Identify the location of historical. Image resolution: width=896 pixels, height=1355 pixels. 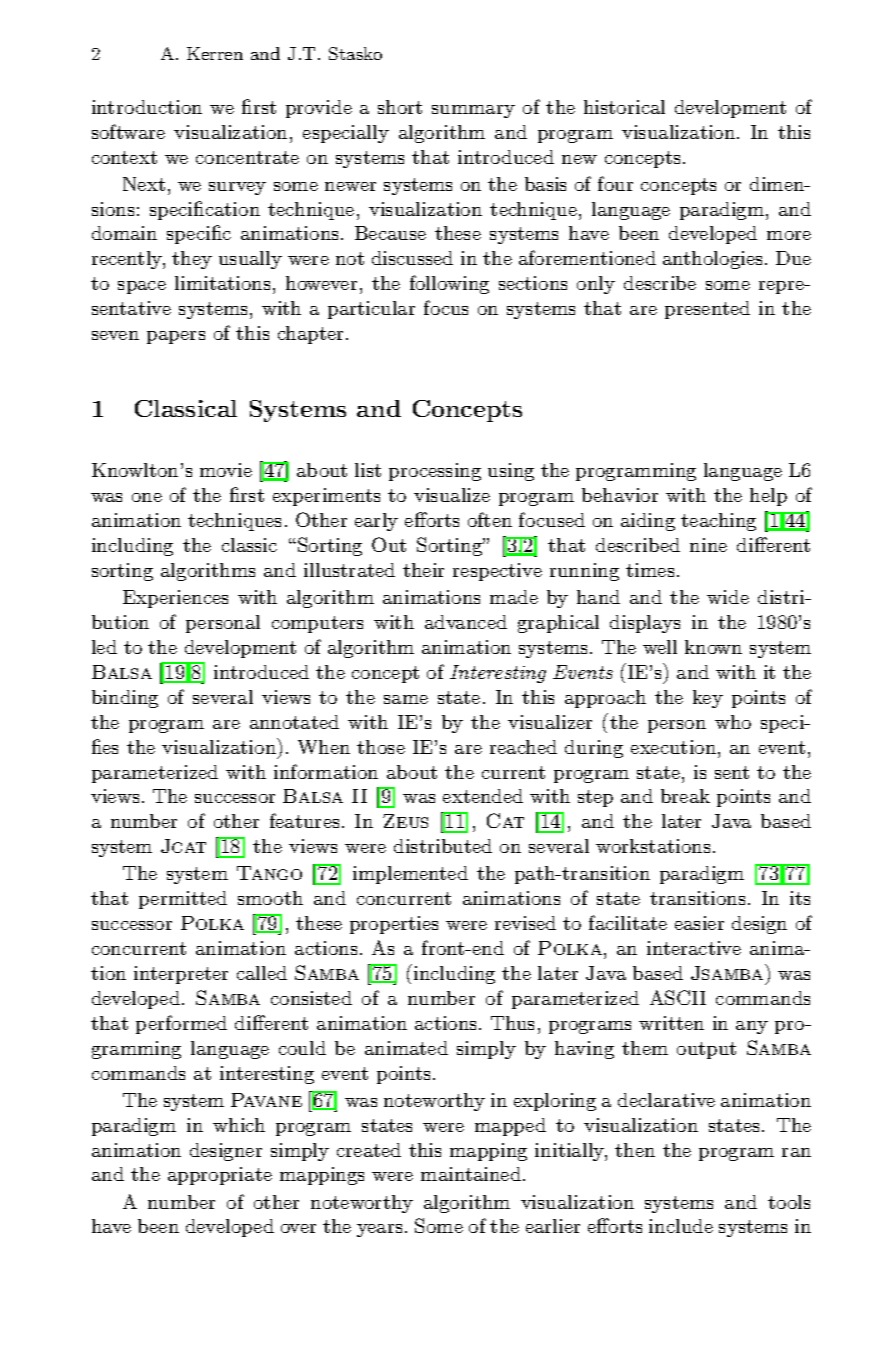
(624, 107).
